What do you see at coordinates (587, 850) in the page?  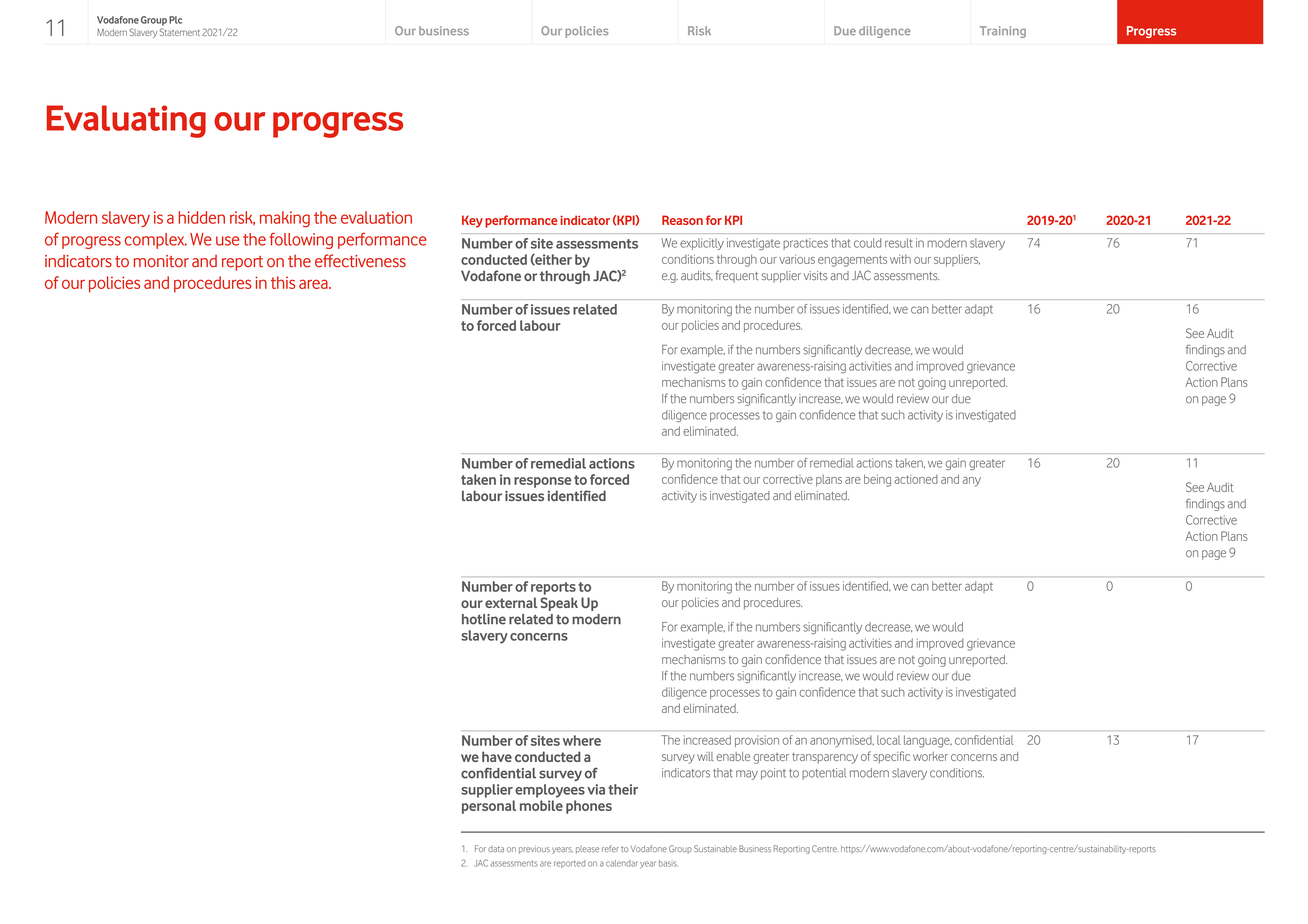 I see `please` at bounding box center [587, 850].
